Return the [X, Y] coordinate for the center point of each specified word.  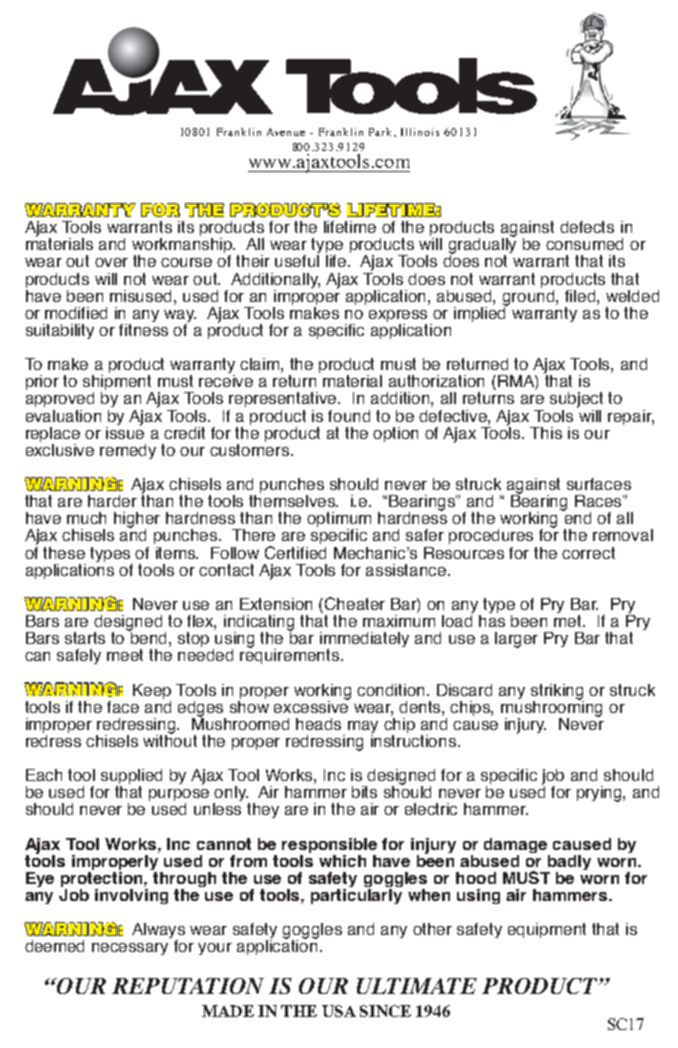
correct [588, 553]
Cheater [355, 603]
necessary [130, 949]
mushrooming [551, 708]
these [64, 553]
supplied [131, 778]
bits [364, 792]
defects [587, 227]
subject [576, 401]
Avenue [286, 132]
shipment [118, 384]
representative [284, 399]
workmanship [183, 247]
